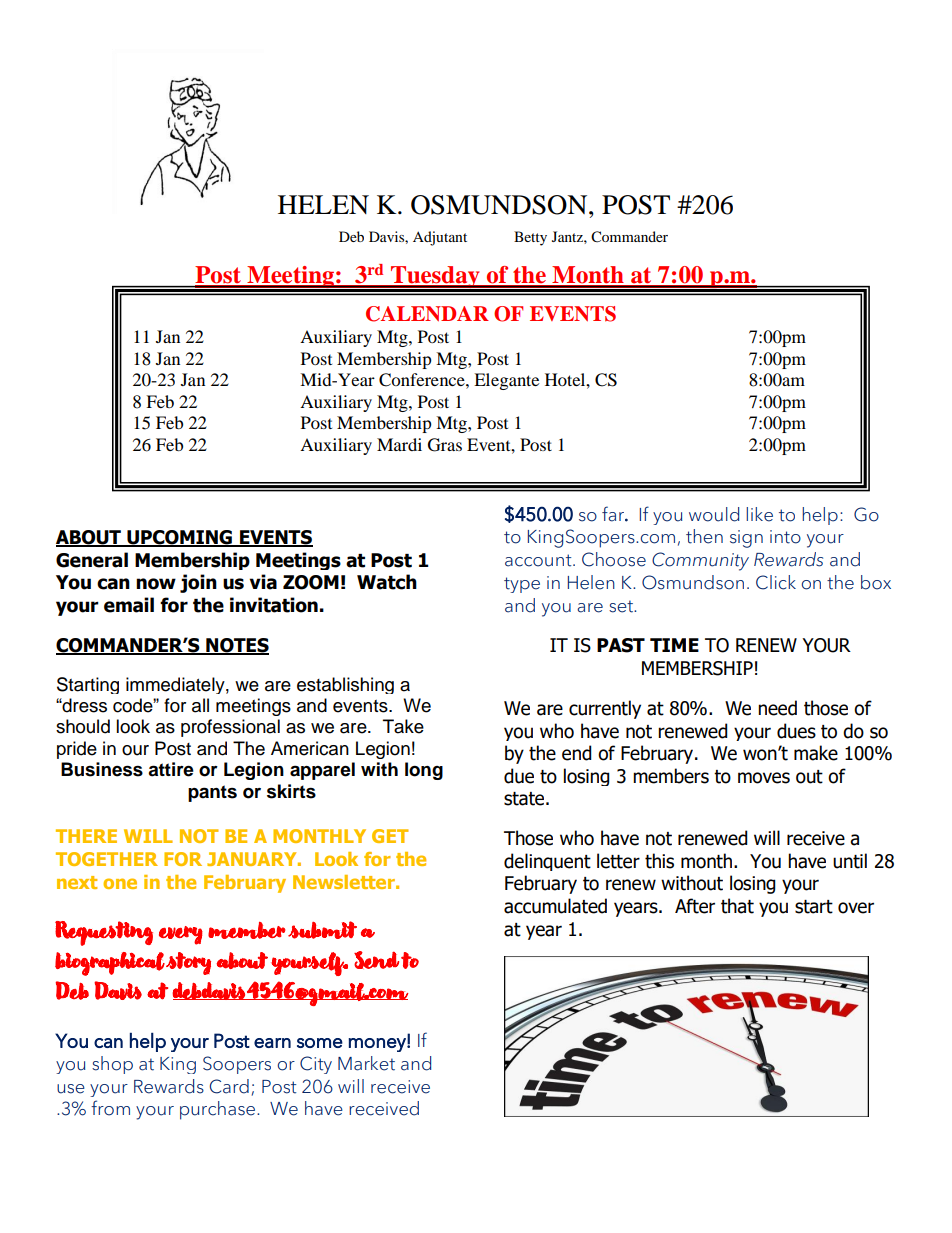  I want to click on TOGETHER, so click(107, 859).
